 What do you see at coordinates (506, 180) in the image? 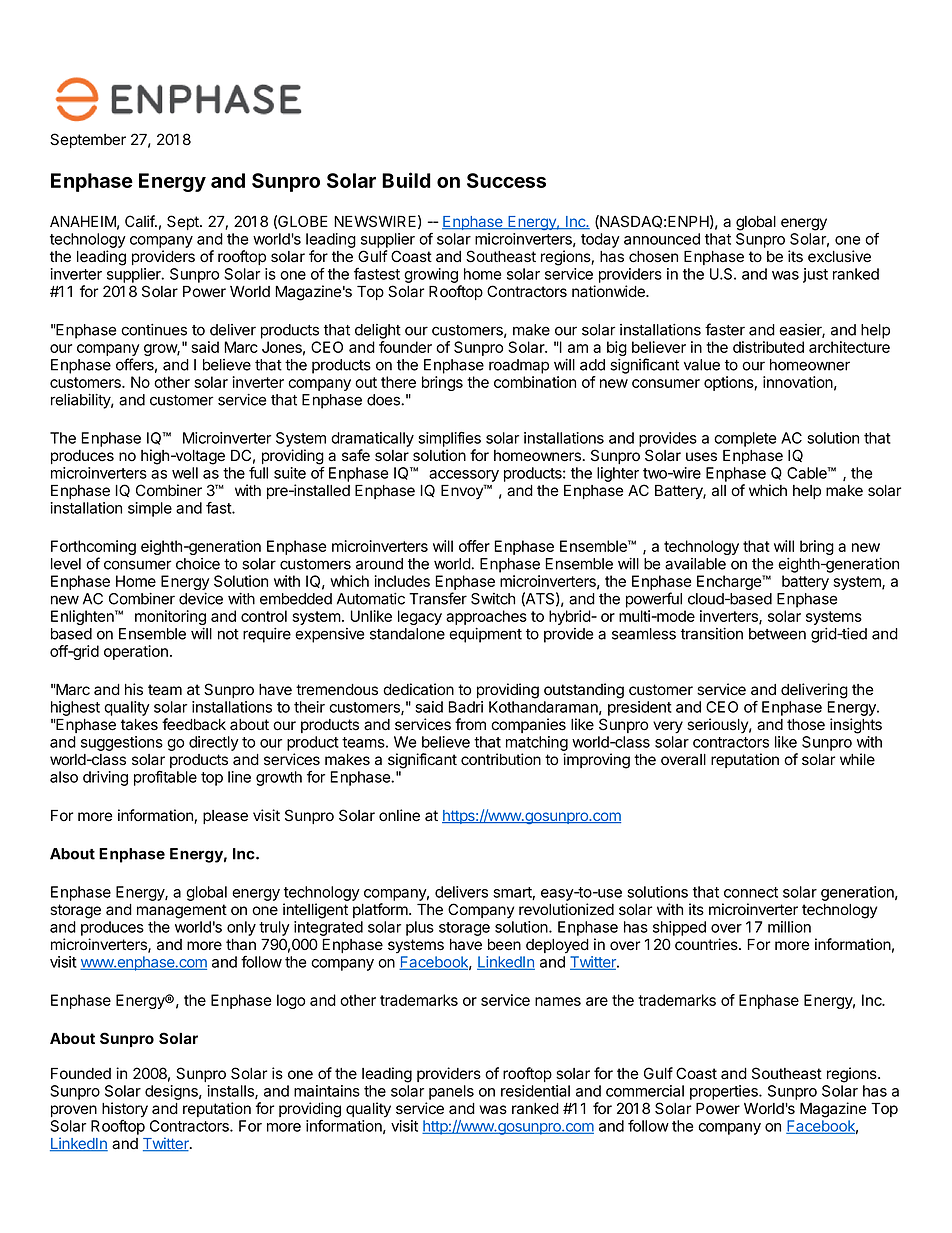
I see `Success` at bounding box center [506, 180].
